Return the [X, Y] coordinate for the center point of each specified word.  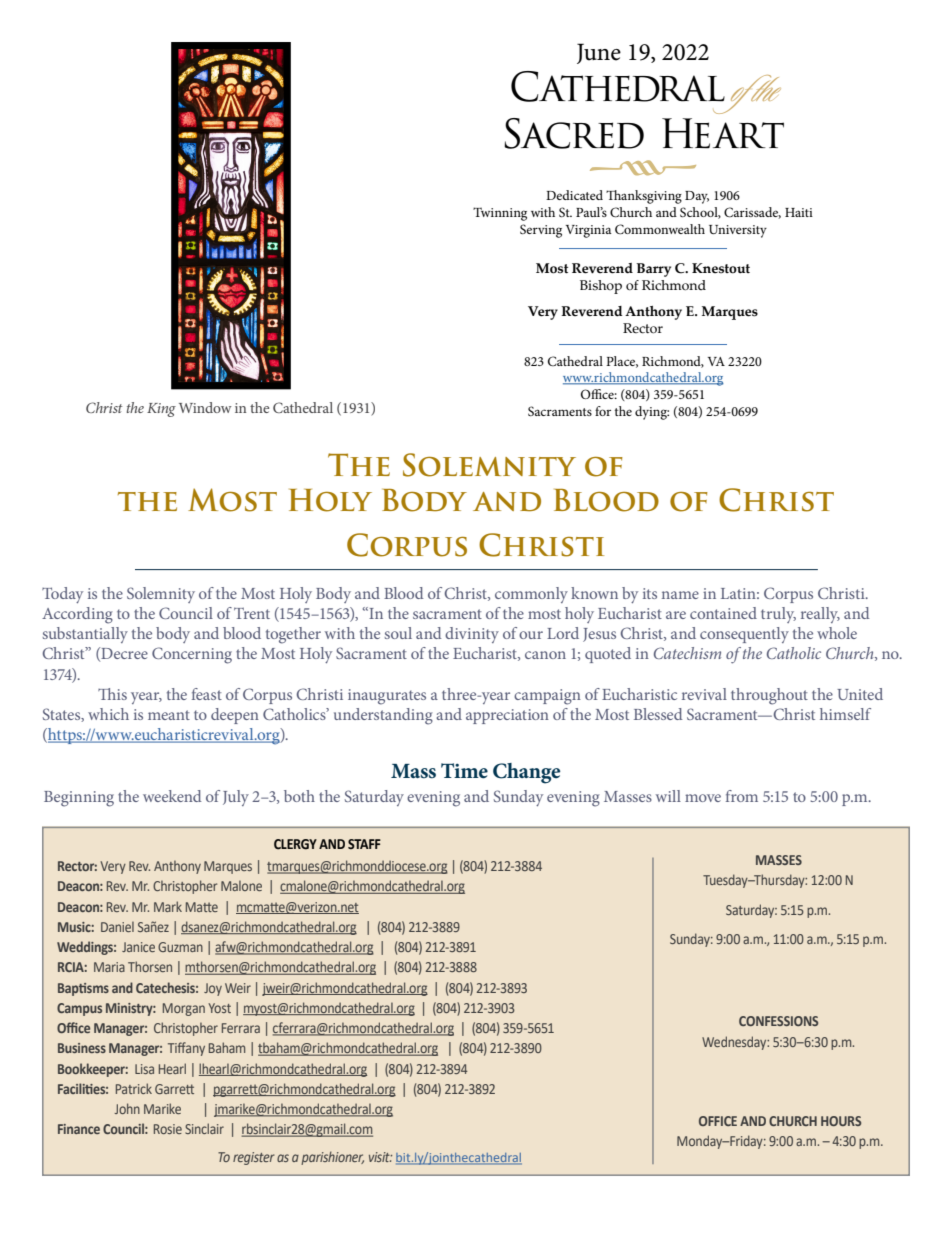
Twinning [500, 214]
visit [380, 1157]
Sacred [574, 133]
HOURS [841, 1121]
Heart [723, 133]
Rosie [168, 1129]
